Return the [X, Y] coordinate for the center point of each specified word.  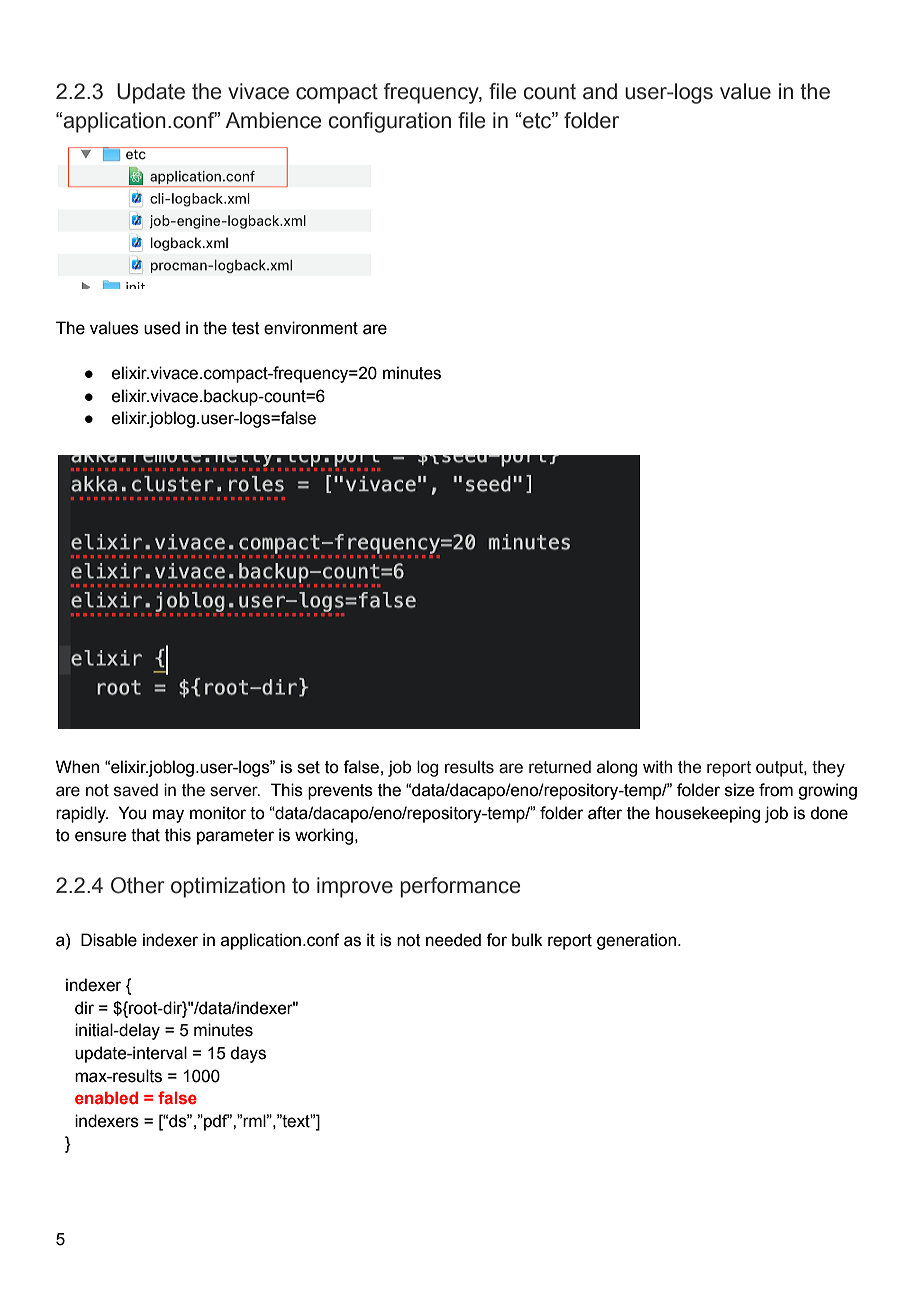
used [162, 328]
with [657, 767]
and [600, 91]
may [168, 816]
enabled [106, 1097]
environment [311, 328]
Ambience [273, 120]
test [246, 328]
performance [460, 887]
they [828, 768]
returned [560, 767]
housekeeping [708, 814]
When [77, 767]
